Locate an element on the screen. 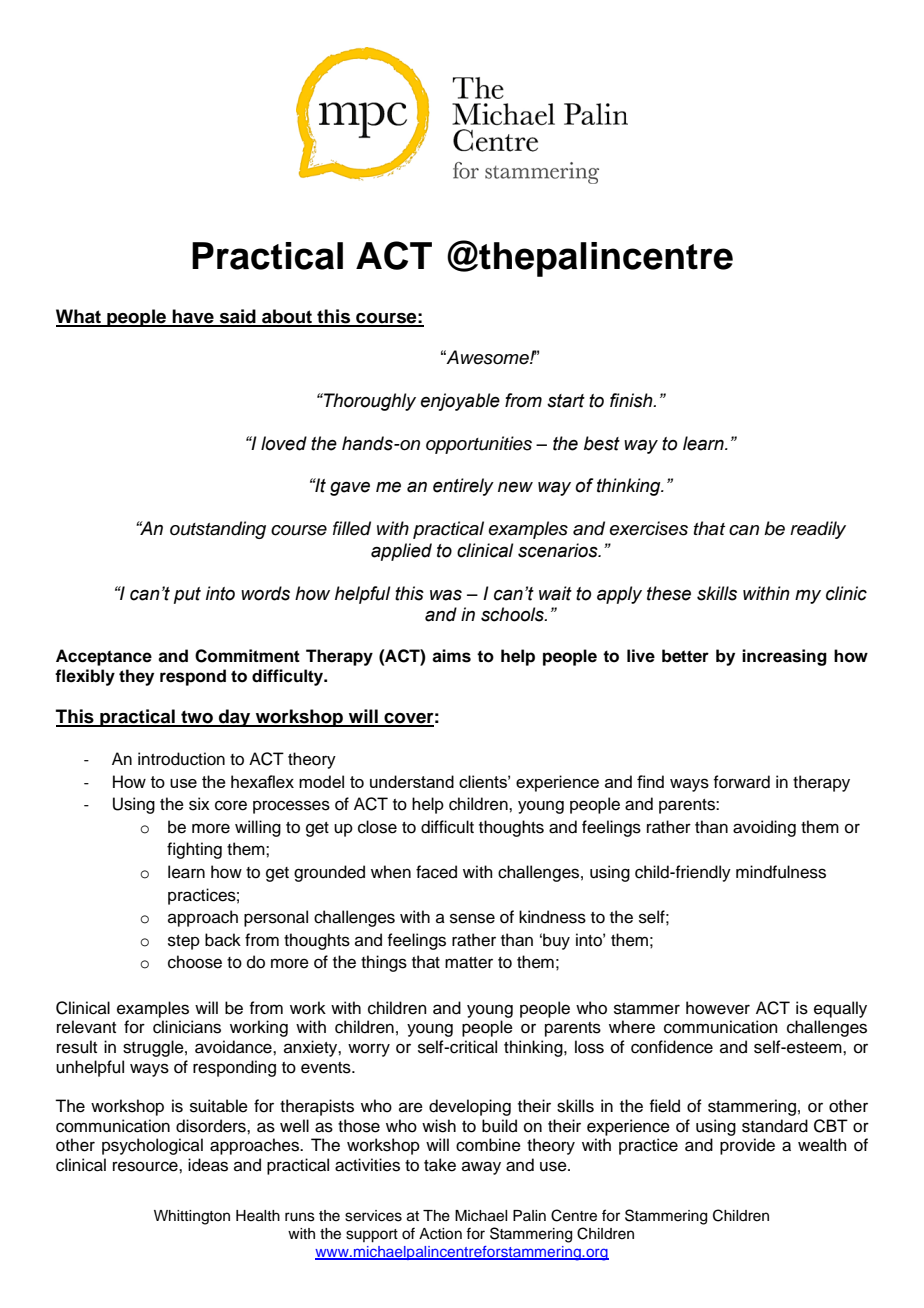 This screenshot has width=924, height=1308. aims is located at coordinates (451, 656).
